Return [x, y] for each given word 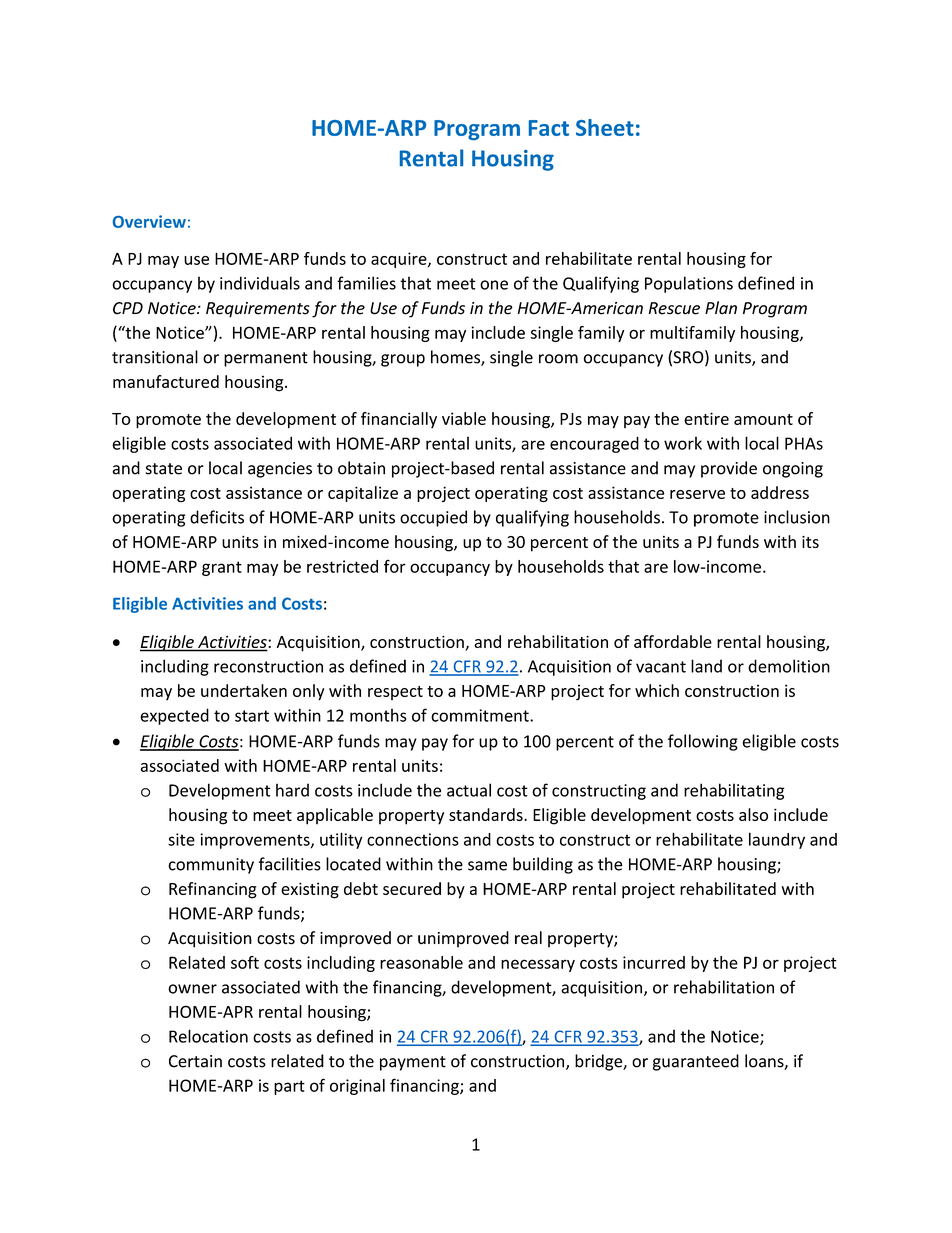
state [164, 469]
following [703, 742]
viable [464, 418]
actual [469, 790]
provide [729, 469]
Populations [689, 284]
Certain [195, 1061]
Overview [149, 221]
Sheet [605, 127]
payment [413, 1063]
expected [174, 716]
